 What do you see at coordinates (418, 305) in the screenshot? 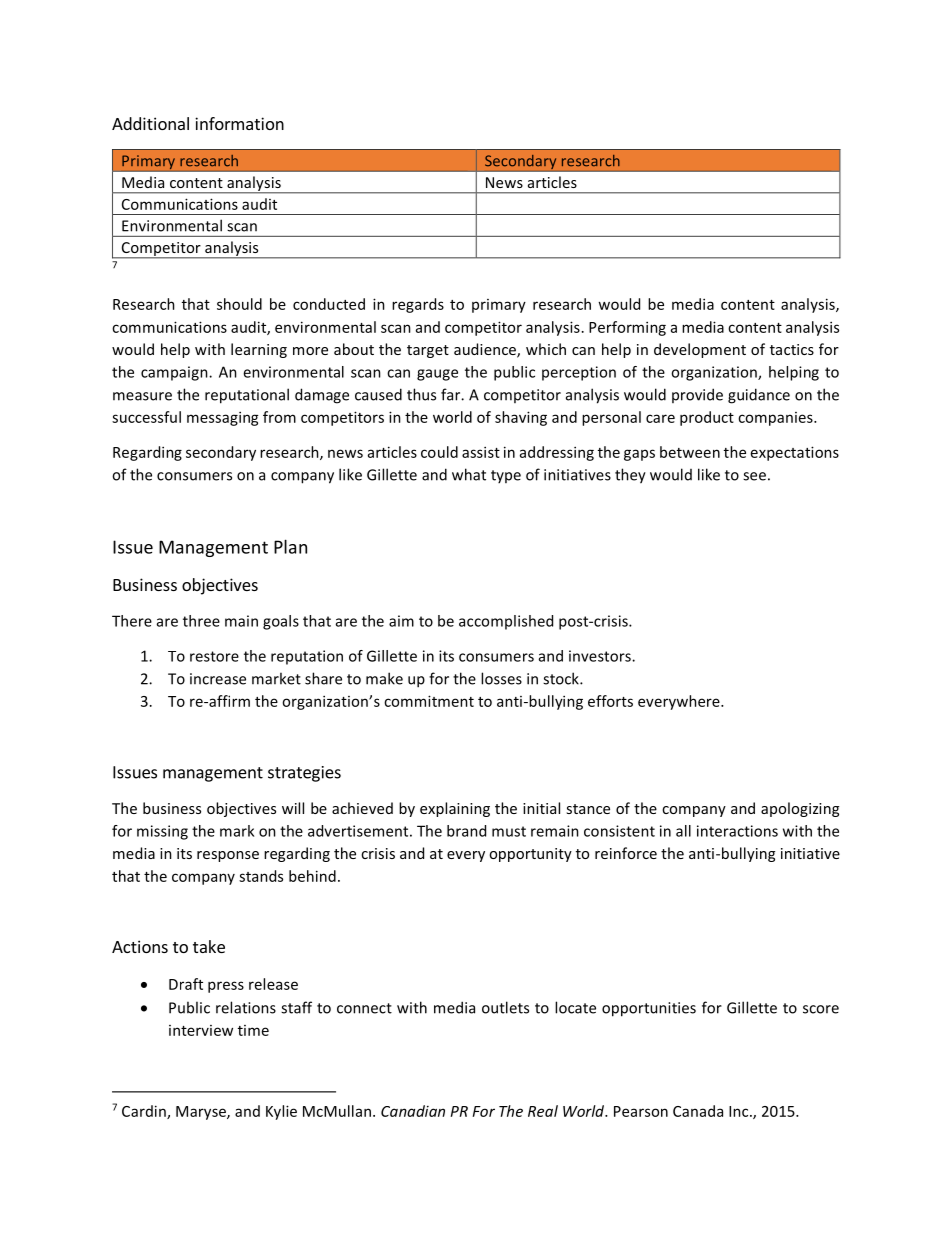
I see `regards` at bounding box center [418, 305].
